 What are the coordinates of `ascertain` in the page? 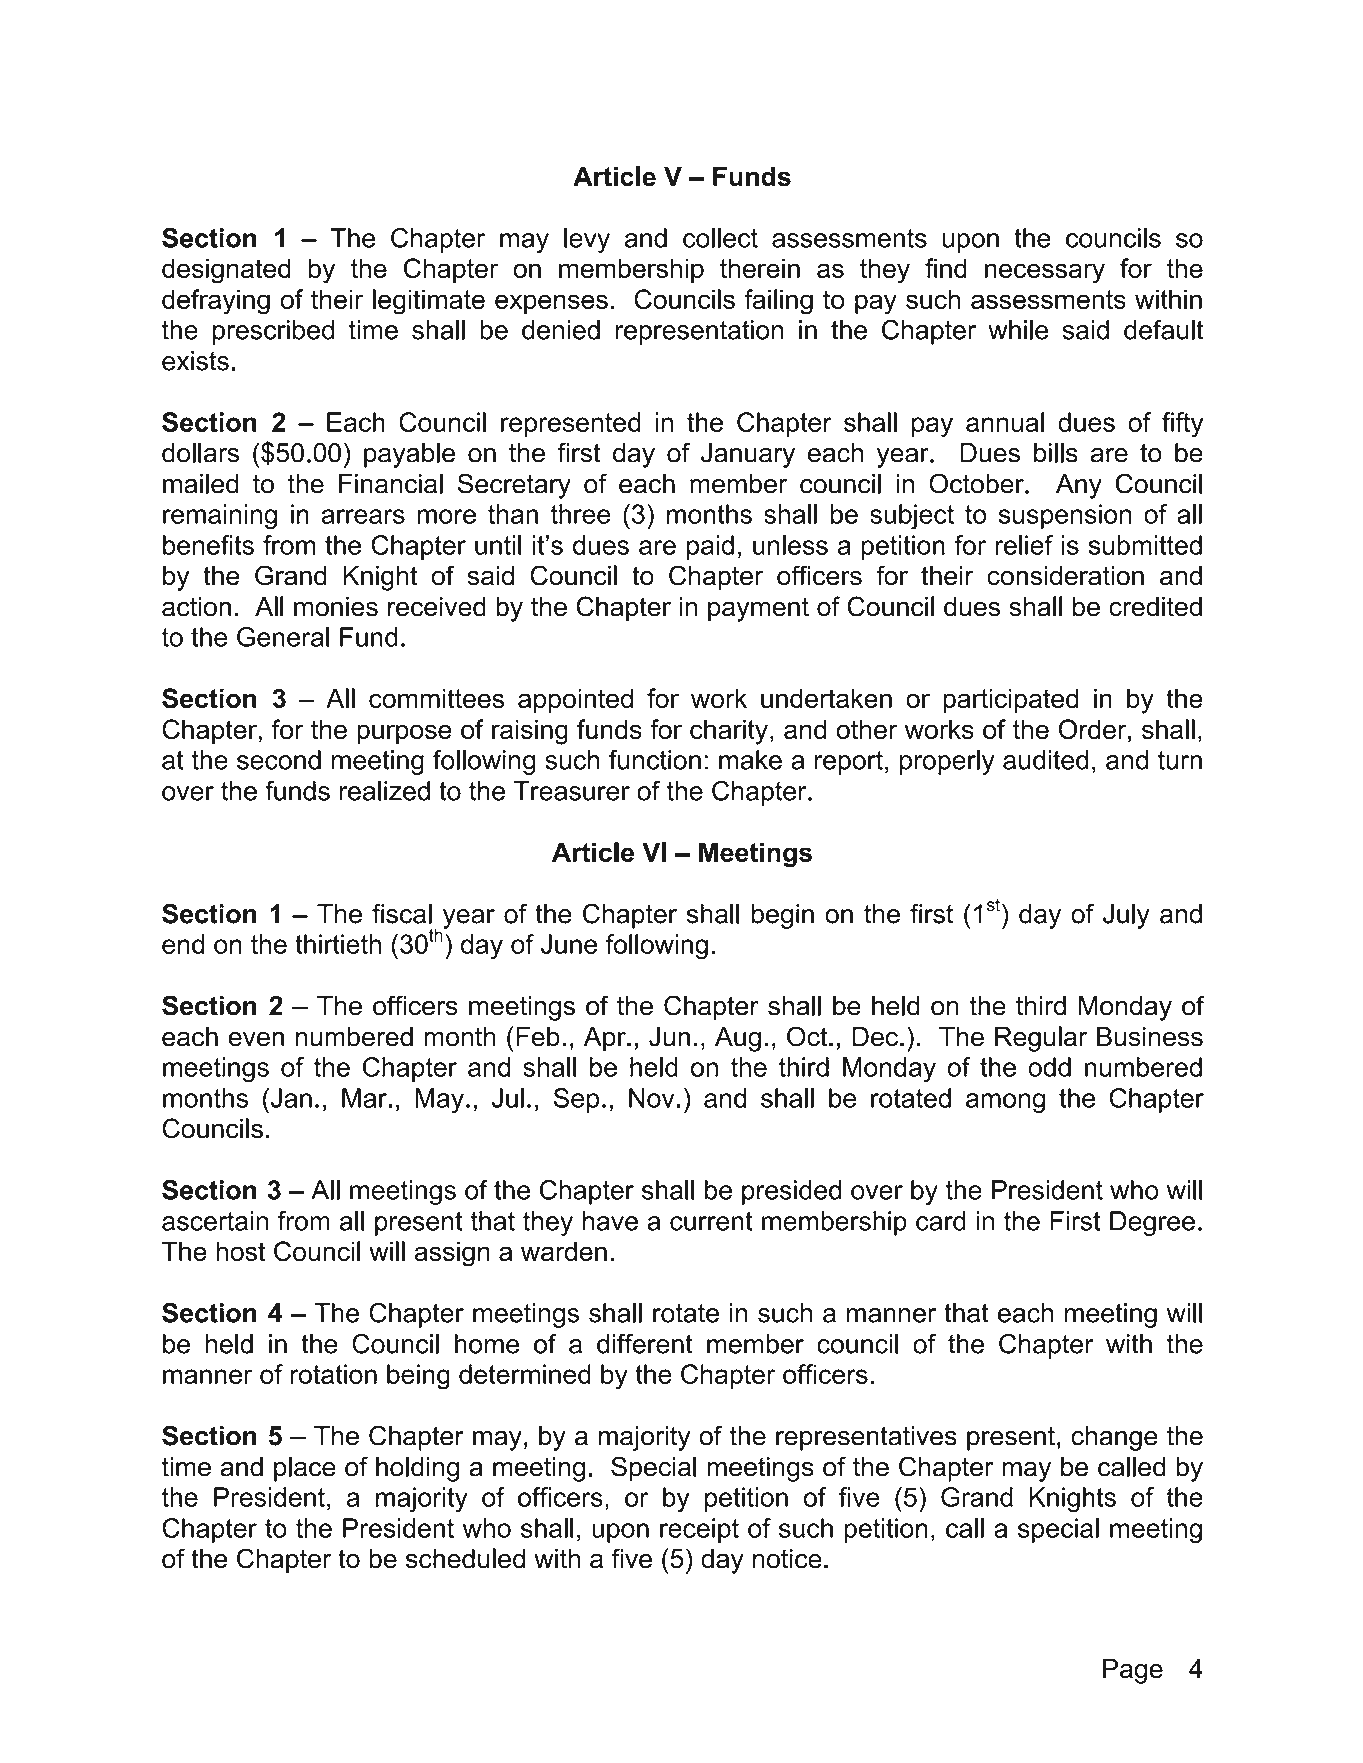 It's located at (215, 1221).
